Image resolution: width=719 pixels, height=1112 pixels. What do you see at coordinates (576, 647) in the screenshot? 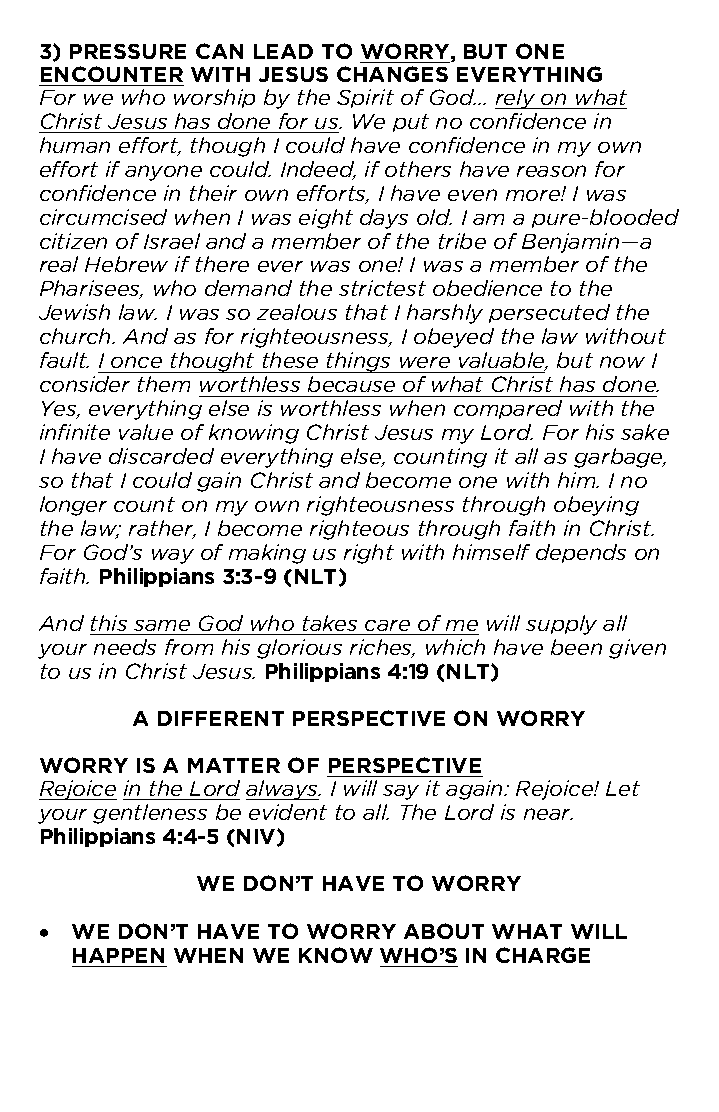
I see `been` at bounding box center [576, 647].
